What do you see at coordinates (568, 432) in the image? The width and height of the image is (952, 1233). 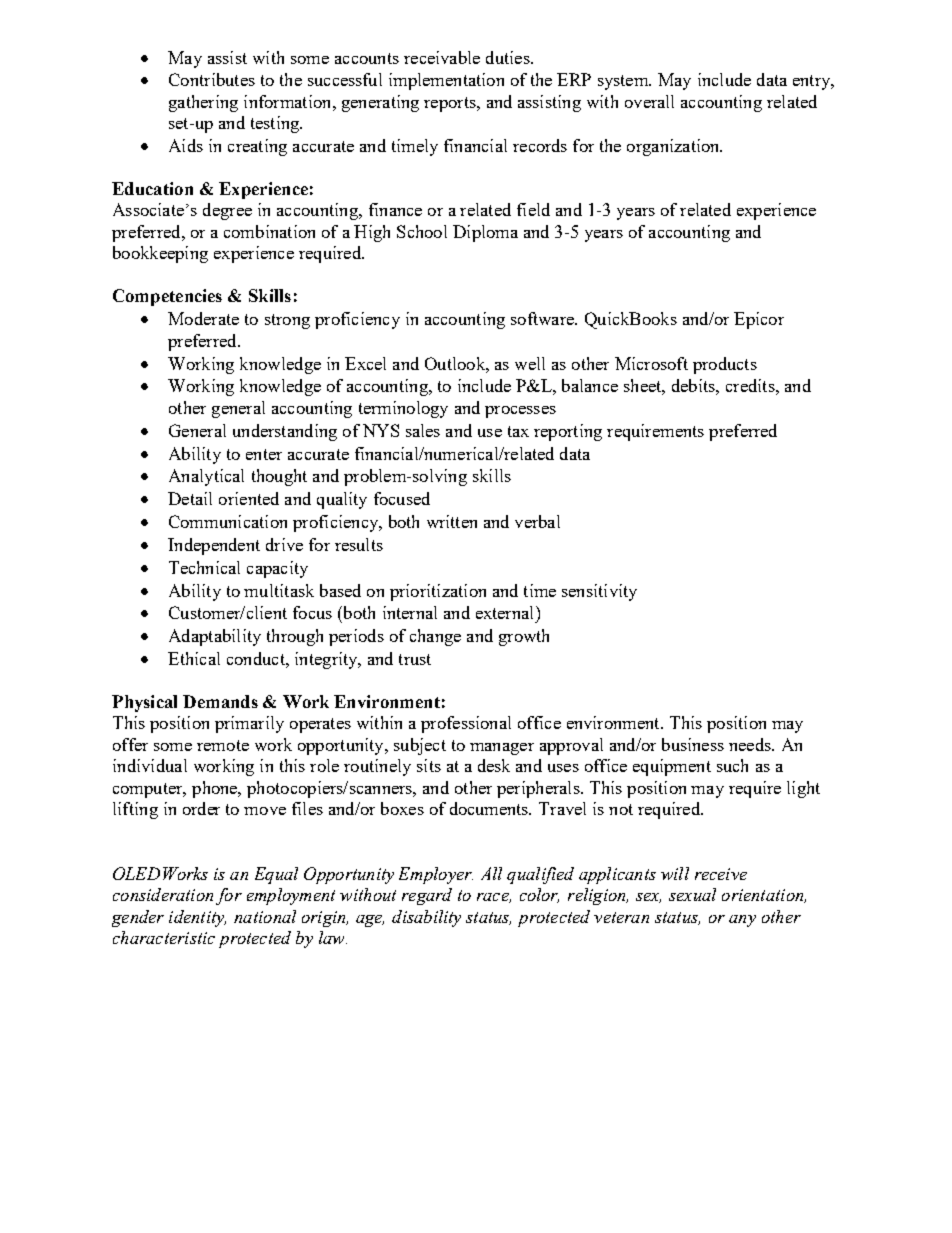 I see `reporting` at bounding box center [568, 432].
